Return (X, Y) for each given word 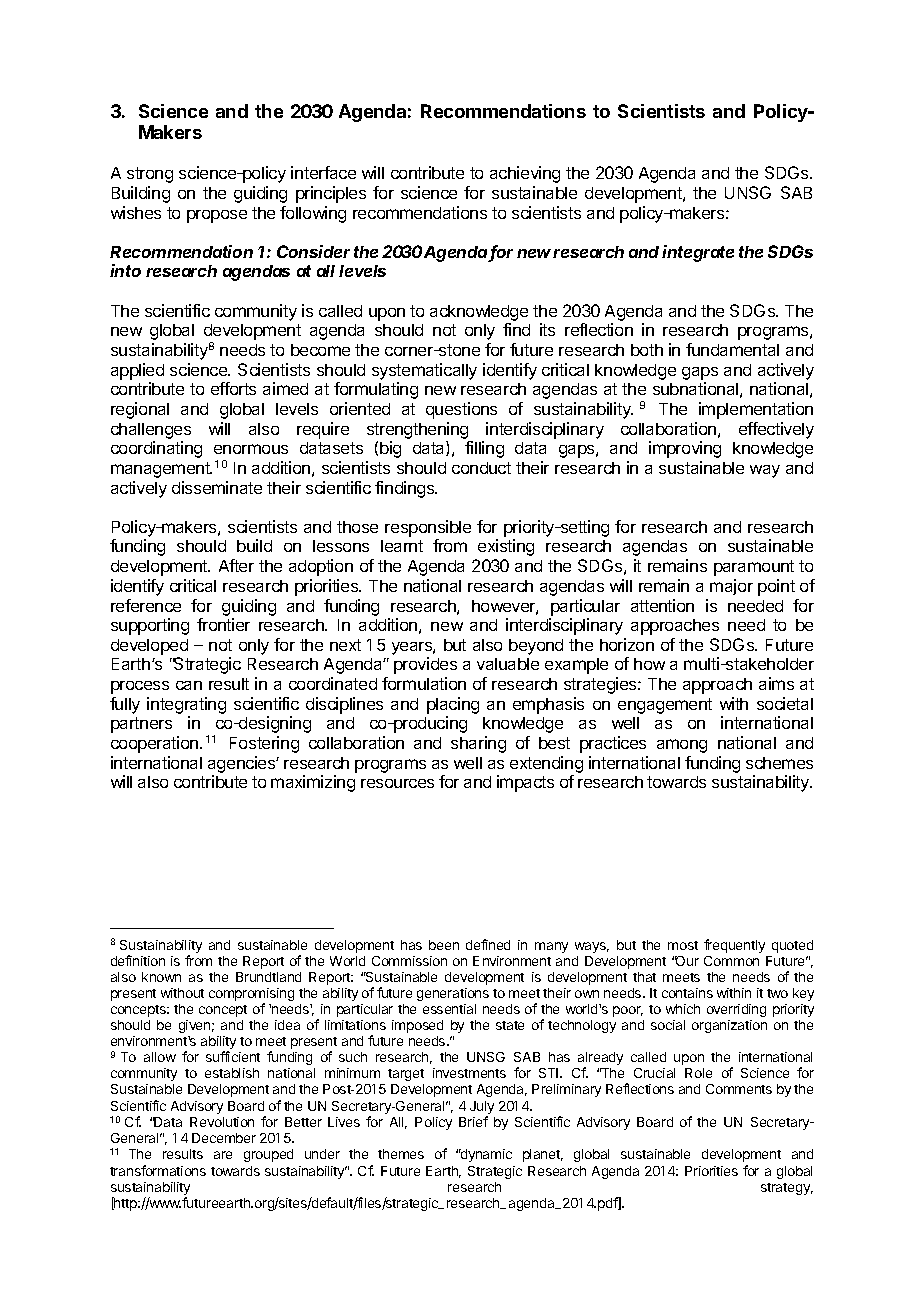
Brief (473, 1121)
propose (217, 216)
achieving (525, 174)
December (224, 1138)
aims (776, 683)
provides (425, 665)
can (189, 685)
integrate (698, 253)
